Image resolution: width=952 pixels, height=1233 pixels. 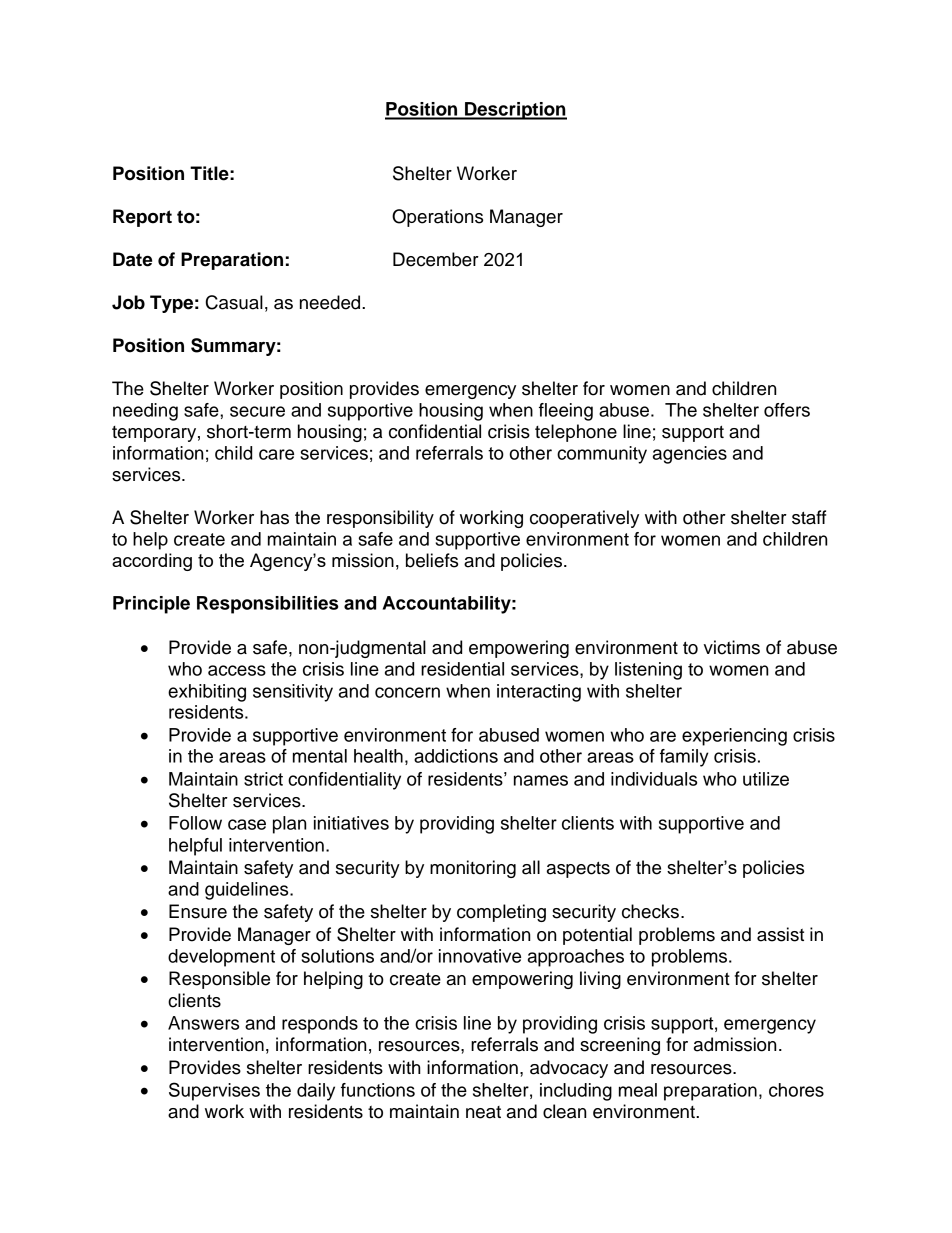 What do you see at coordinates (462, 669) in the page?
I see `residential` at bounding box center [462, 669].
